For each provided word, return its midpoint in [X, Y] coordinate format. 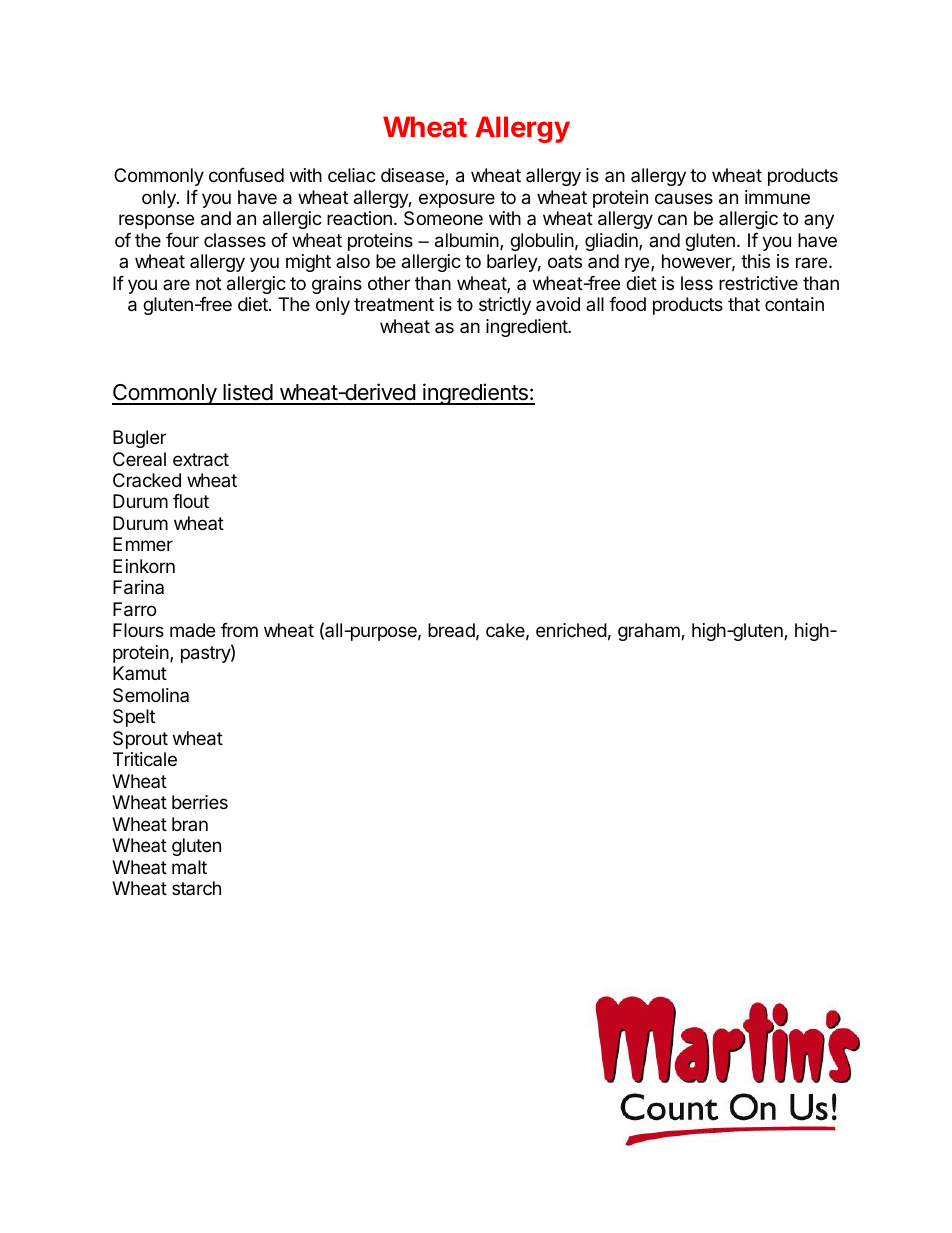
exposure [457, 200]
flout [191, 501]
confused [246, 175]
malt [189, 867]
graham [650, 632]
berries [200, 802]
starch [196, 888]
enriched [571, 630]
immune [777, 197]
